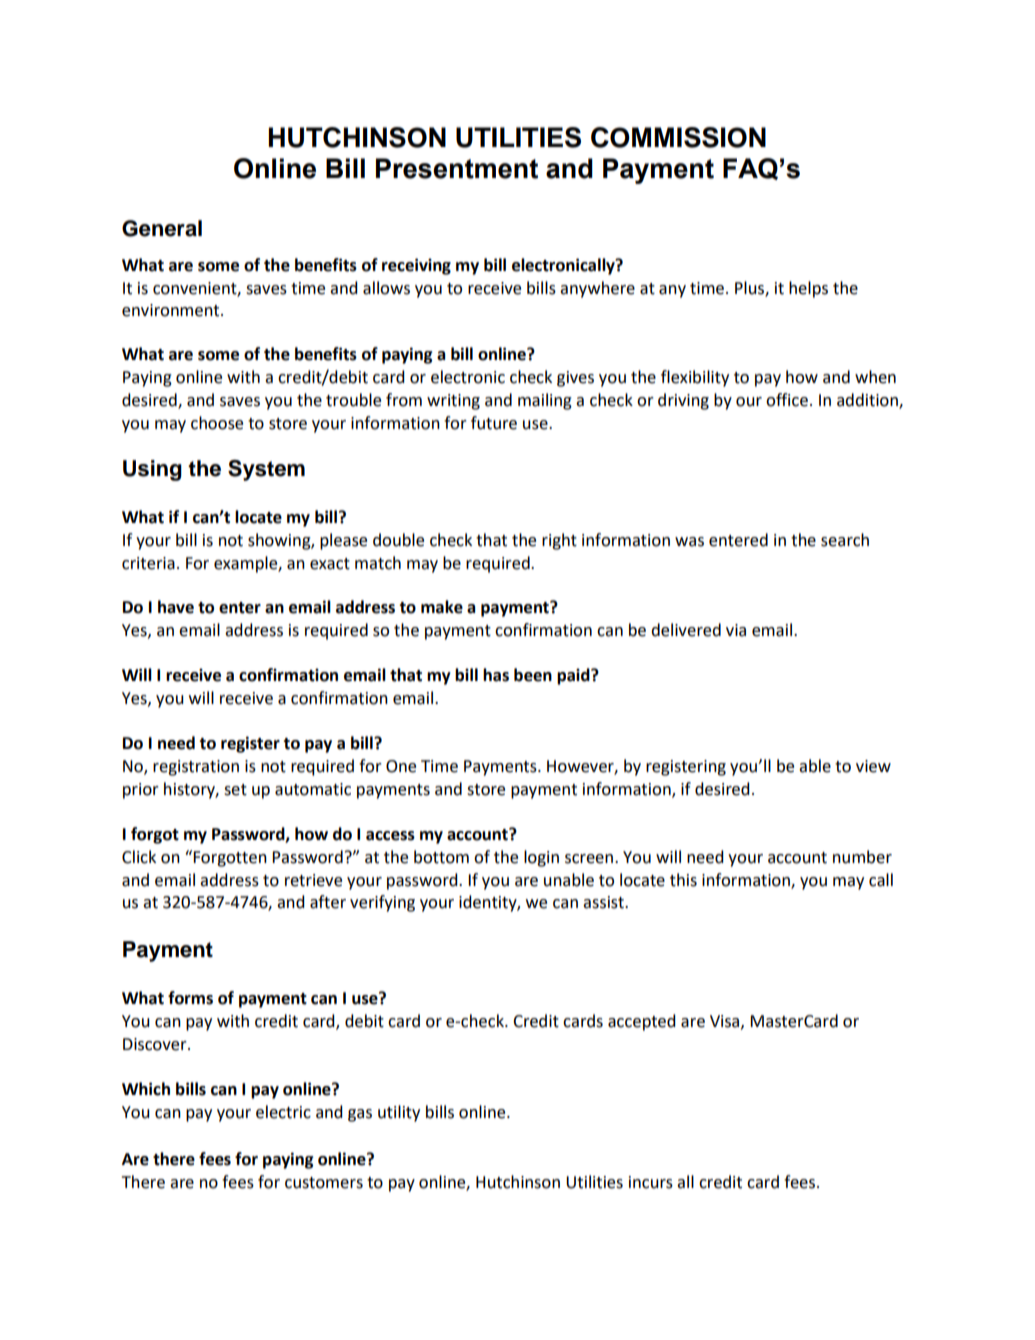 This page has width=1035, height=1340. I want to click on COMMISSION, so click(678, 137).
